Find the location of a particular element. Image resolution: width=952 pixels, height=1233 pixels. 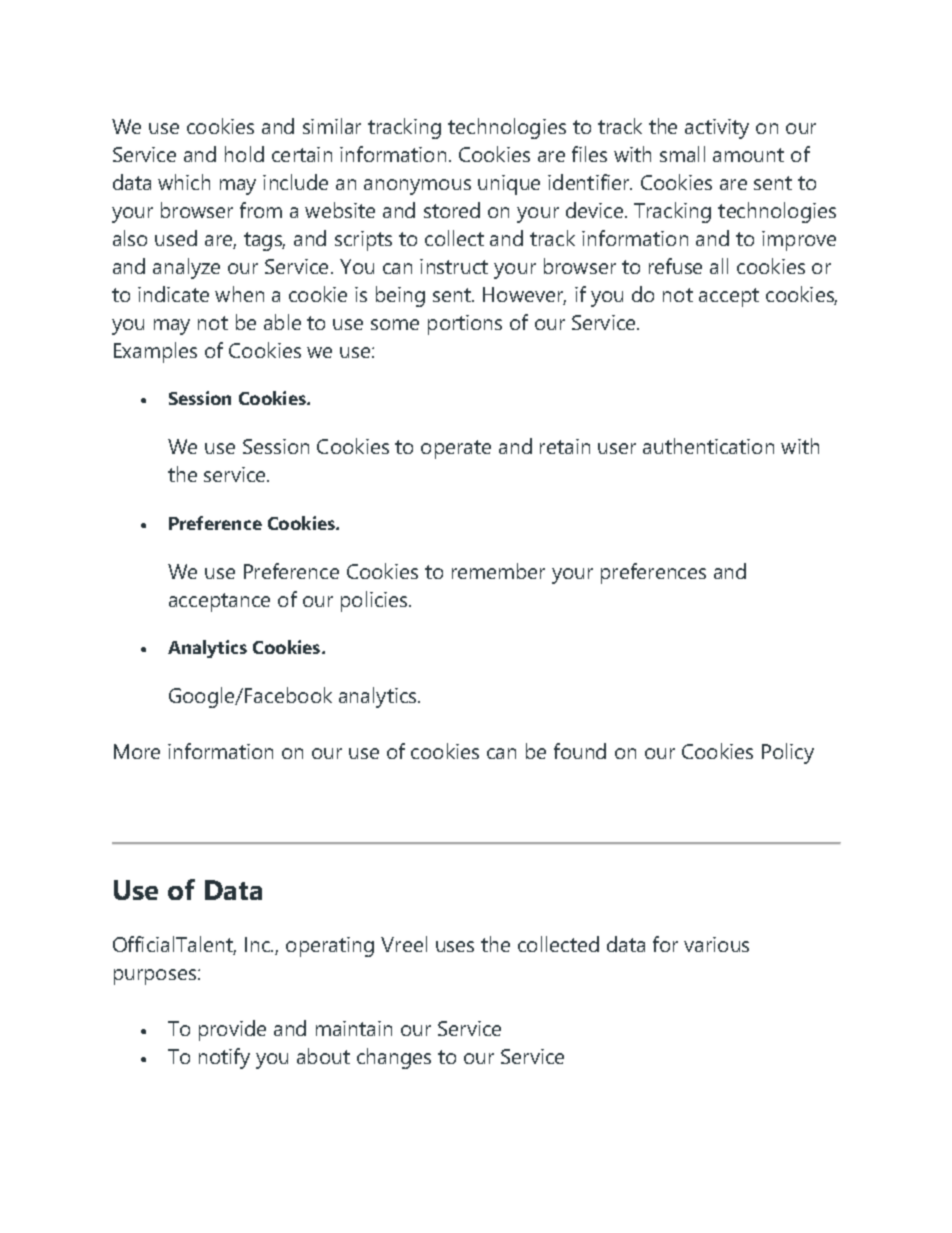

found is located at coordinates (580, 751).
